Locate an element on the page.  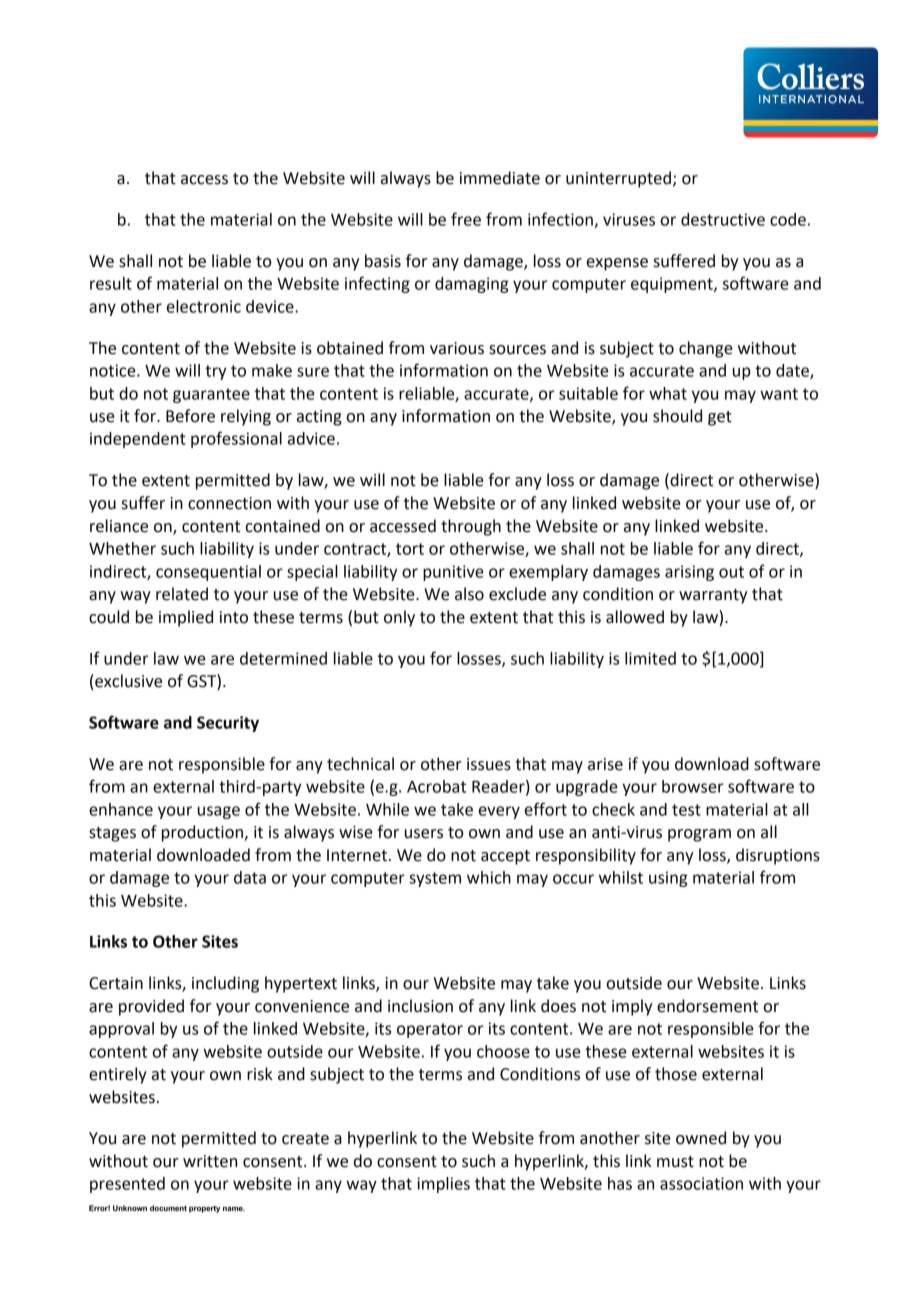
limited is located at coordinates (650, 658).
